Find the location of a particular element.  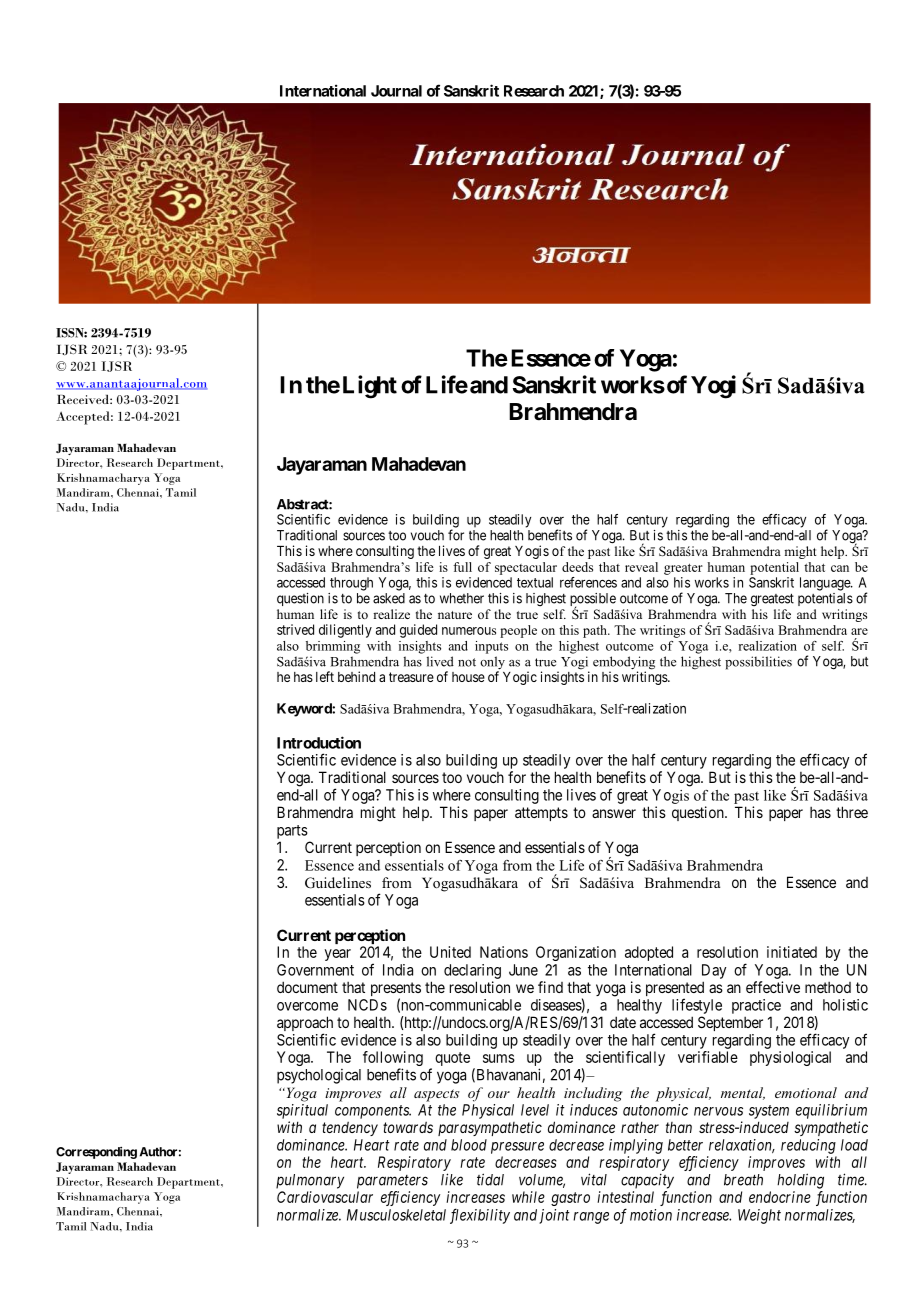

tidal is located at coordinates (490, 1179).
